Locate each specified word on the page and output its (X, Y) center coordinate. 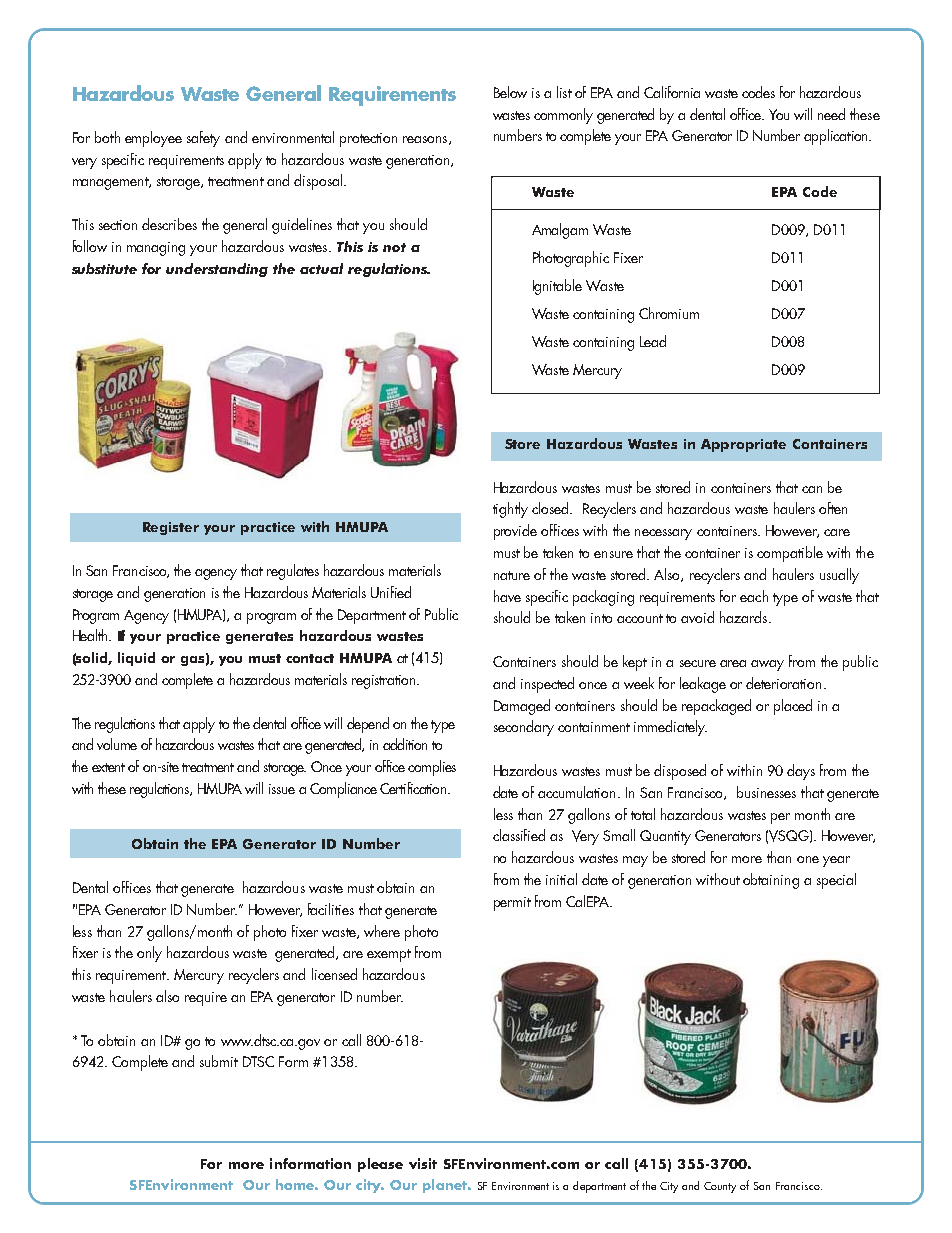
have (507, 596)
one (808, 859)
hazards (745, 617)
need (831, 114)
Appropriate (743, 445)
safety (203, 139)
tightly (510, 510)
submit (219, 1061)
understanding (217, 270)
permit (512, 904)
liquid (136, 659)
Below (510, 92)
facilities (331, 909)
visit (423, 1163)
